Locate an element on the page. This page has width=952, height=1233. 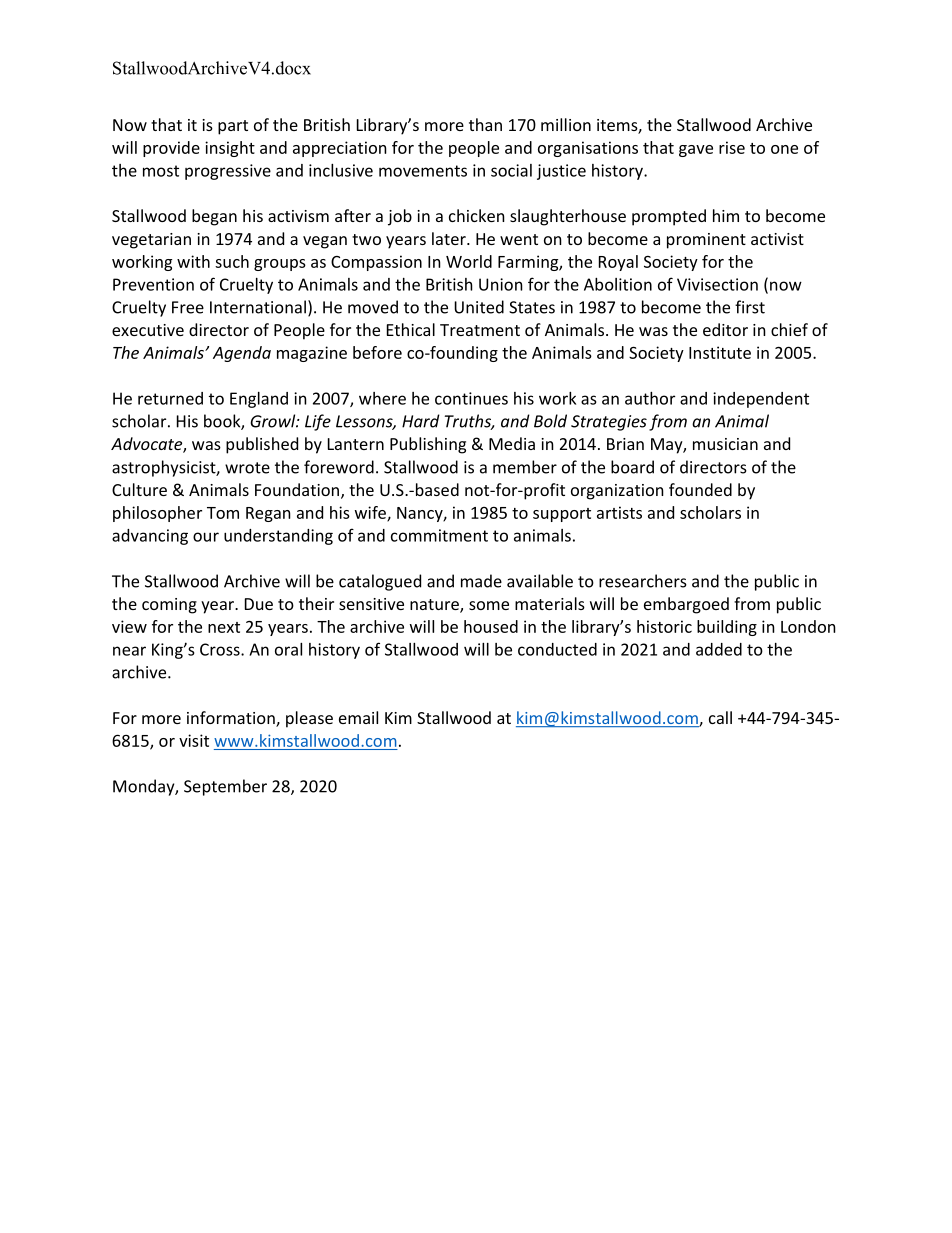
insight is located at coordinates (230, 149).
